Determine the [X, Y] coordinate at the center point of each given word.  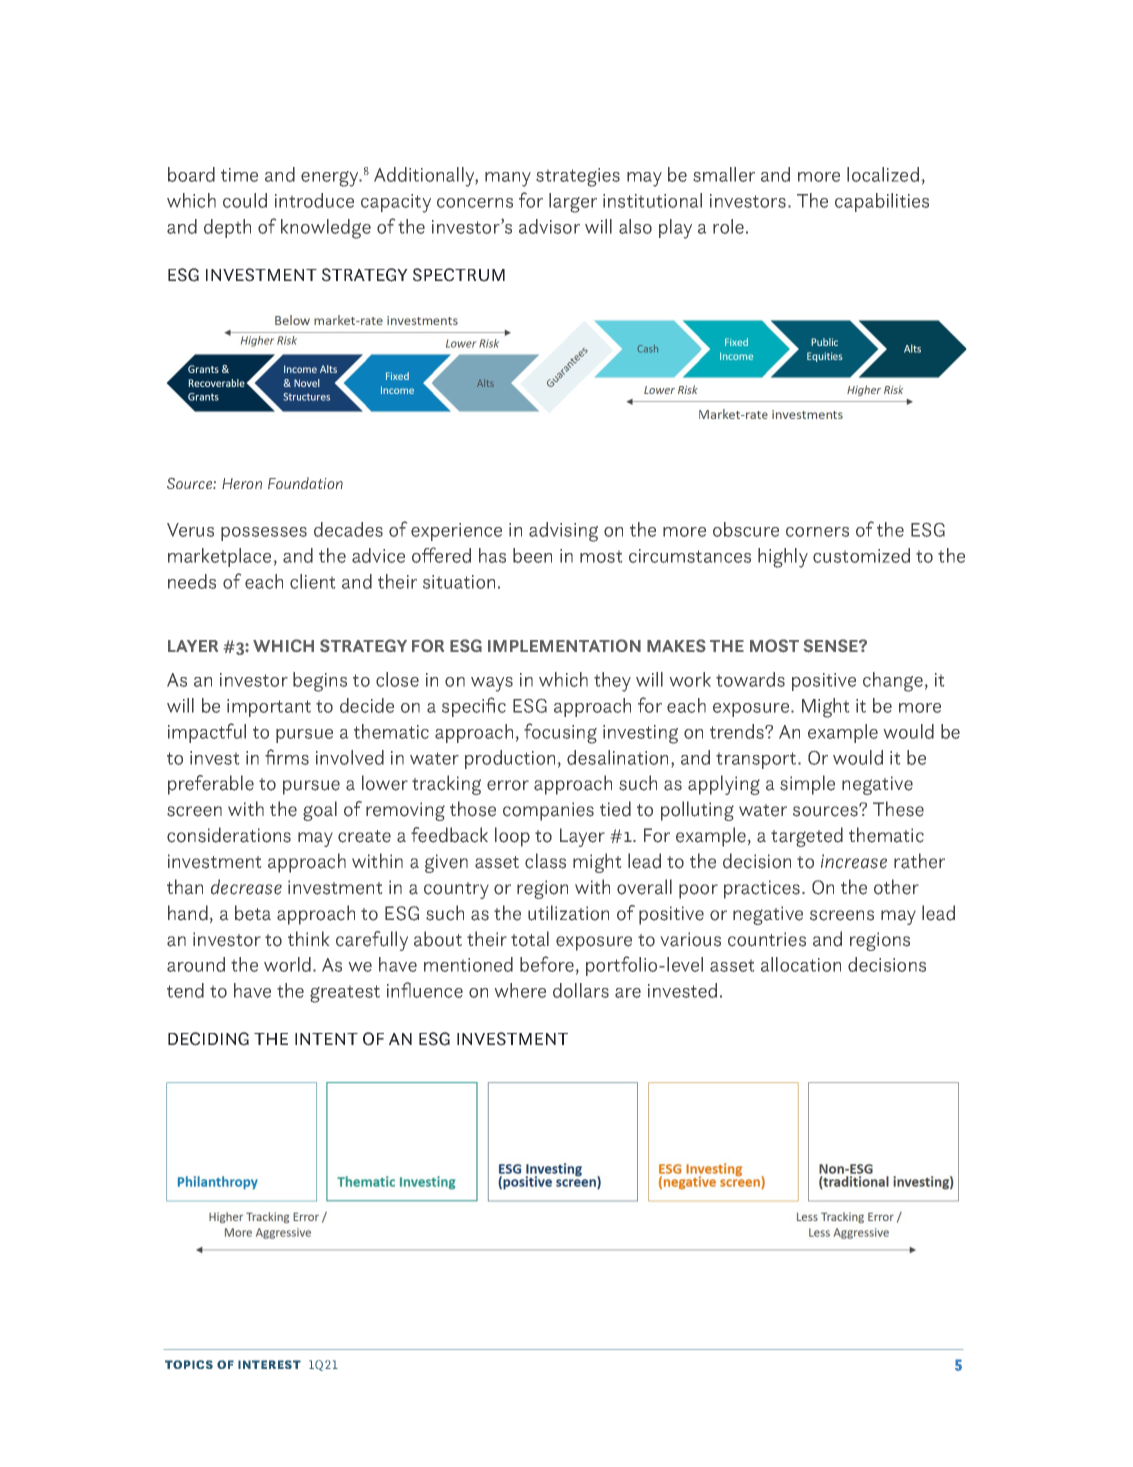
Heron [242, 483]
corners [817, 532]
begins [320, 682]
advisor [549, 226]
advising [563, 532]
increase [854, 861]
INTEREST [269, 1364]
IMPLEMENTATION [564, 645]
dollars [581, 990]
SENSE [832, 646]
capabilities [882, 202]
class [545, 861]
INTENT [326, 1039]
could [245, 200]
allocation [801, 964]
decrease [246, 887]
